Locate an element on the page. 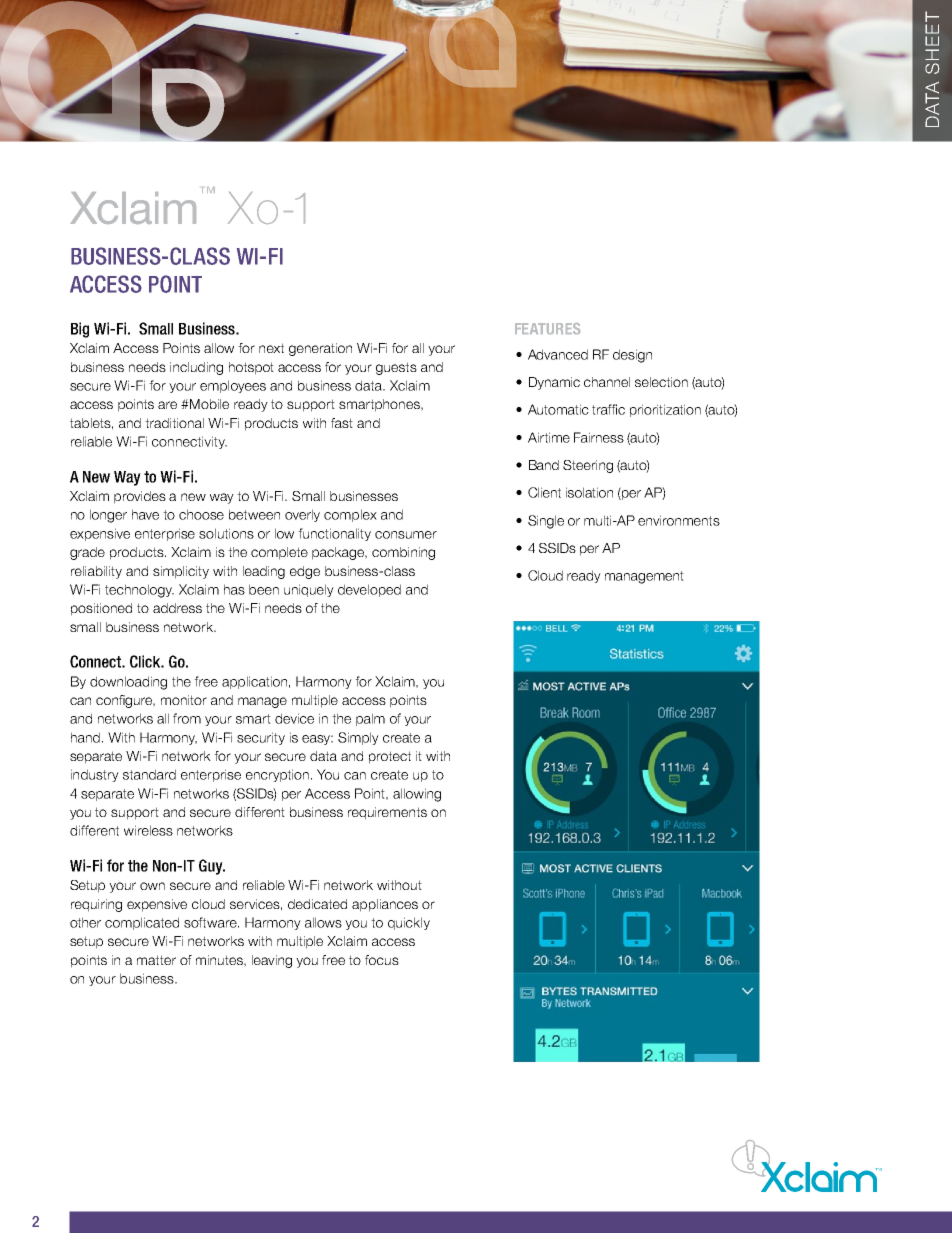 Image resolution: width=952 pixels, height=1233 pixels. Steering is located at coordinates (588, 466).
